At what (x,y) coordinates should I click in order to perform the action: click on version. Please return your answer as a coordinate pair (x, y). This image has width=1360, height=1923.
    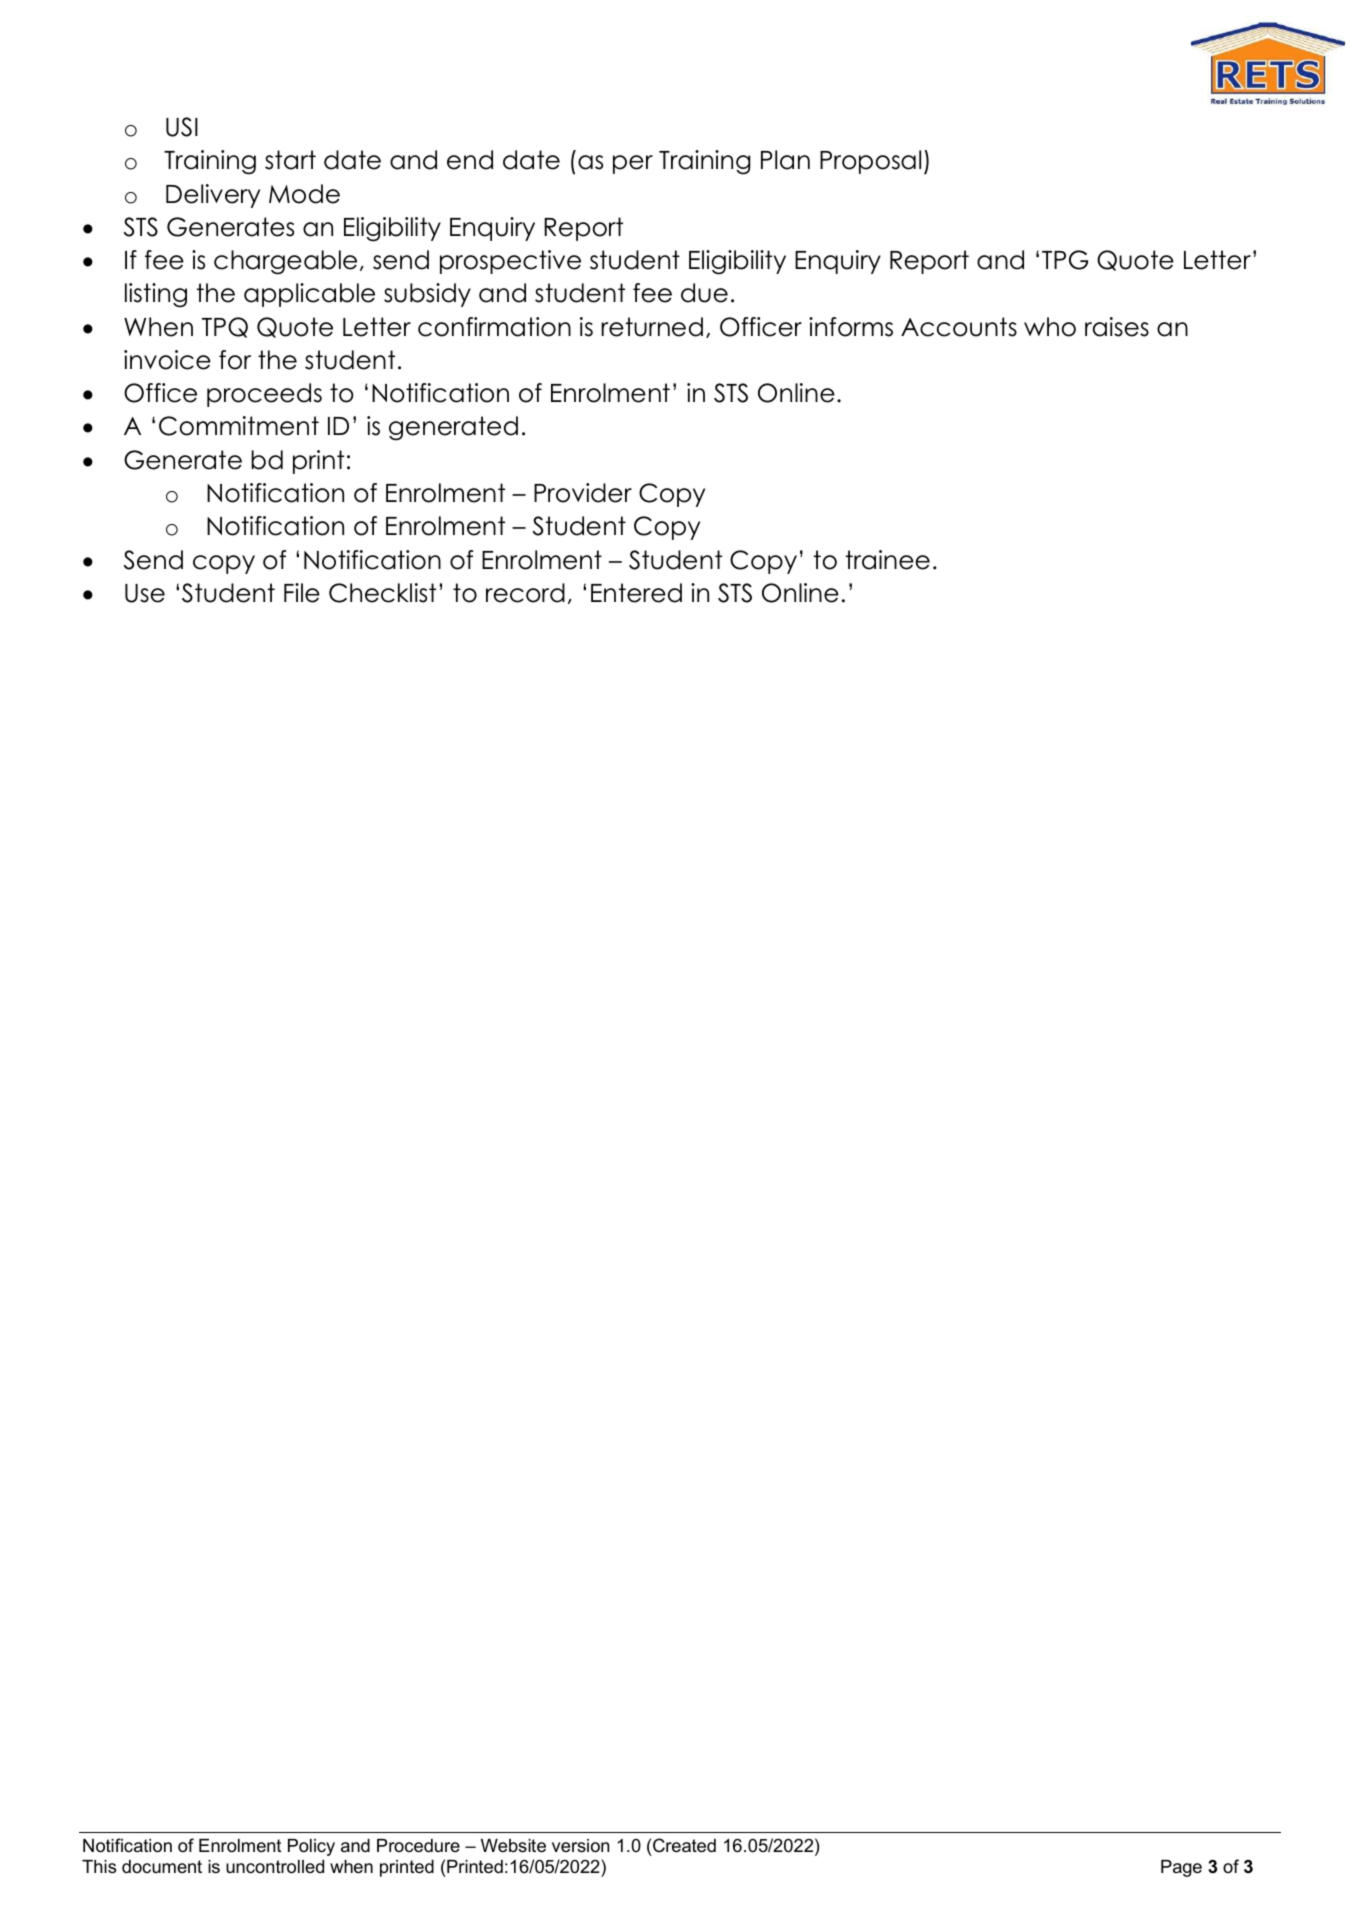
    Looking at the image, I should click on (580, 1845).
